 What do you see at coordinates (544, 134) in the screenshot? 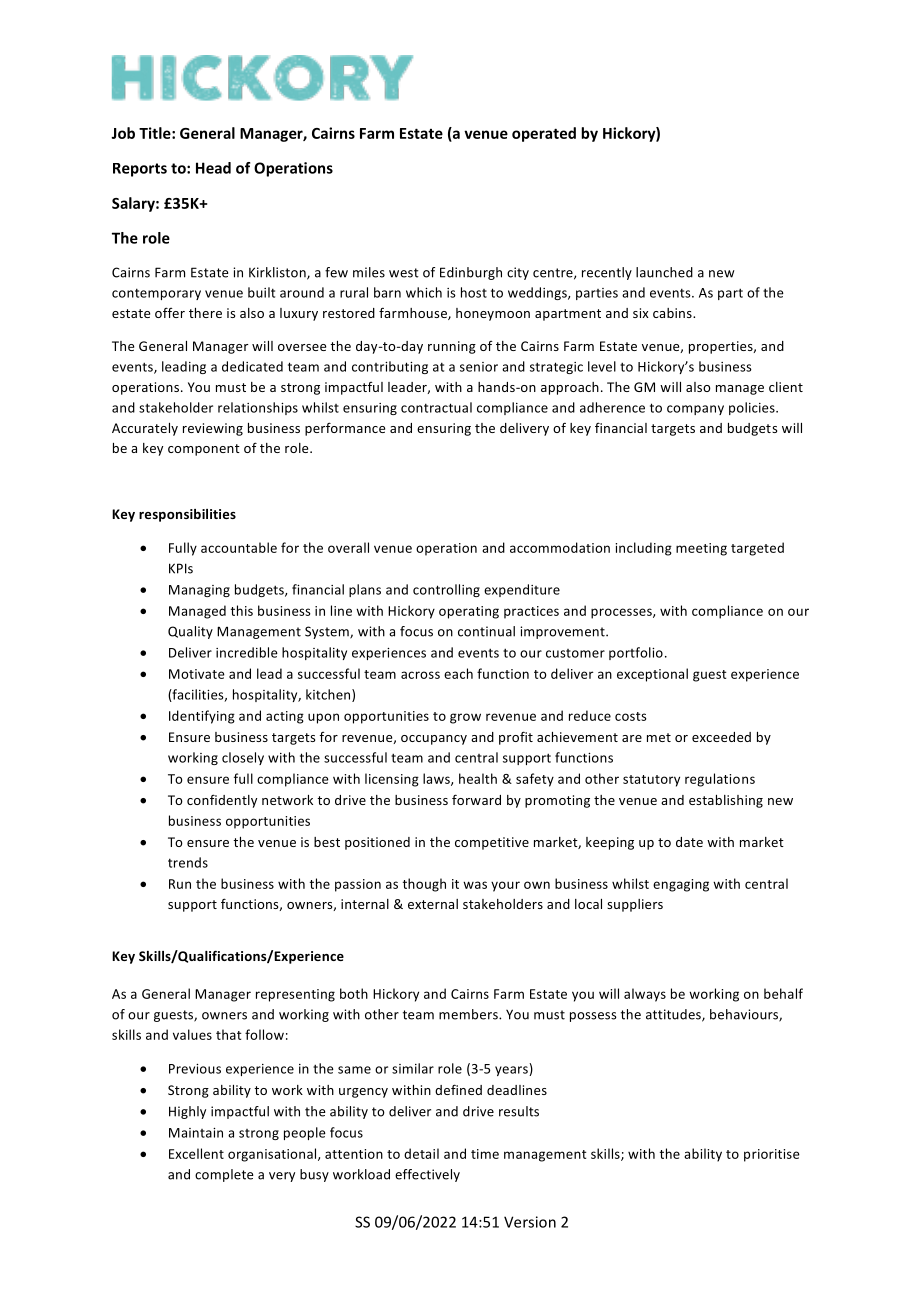
I see `operated` at bounding box center [544, 134].
